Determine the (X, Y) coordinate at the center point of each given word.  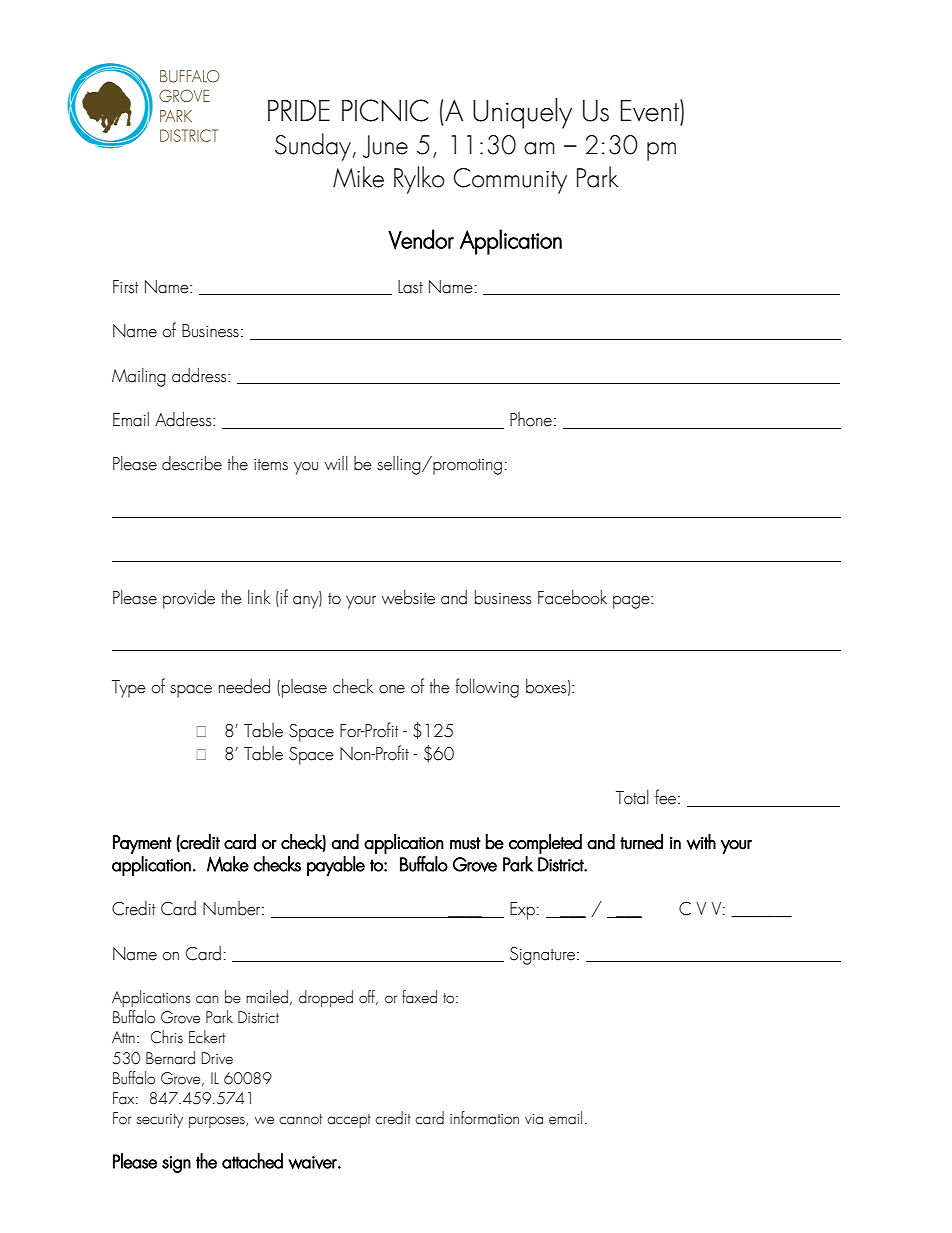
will (336, 463)
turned (641, 842)
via (534, 1119)
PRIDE (299, 110)
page (632, 602)
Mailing (139, 377)
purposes (218, 1122)
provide (189, 599)
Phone (531, 419)
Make (228, 864)
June (385, 146)
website (408, 597)
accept (349, 1121)
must (465, 843)
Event (650, 110)
